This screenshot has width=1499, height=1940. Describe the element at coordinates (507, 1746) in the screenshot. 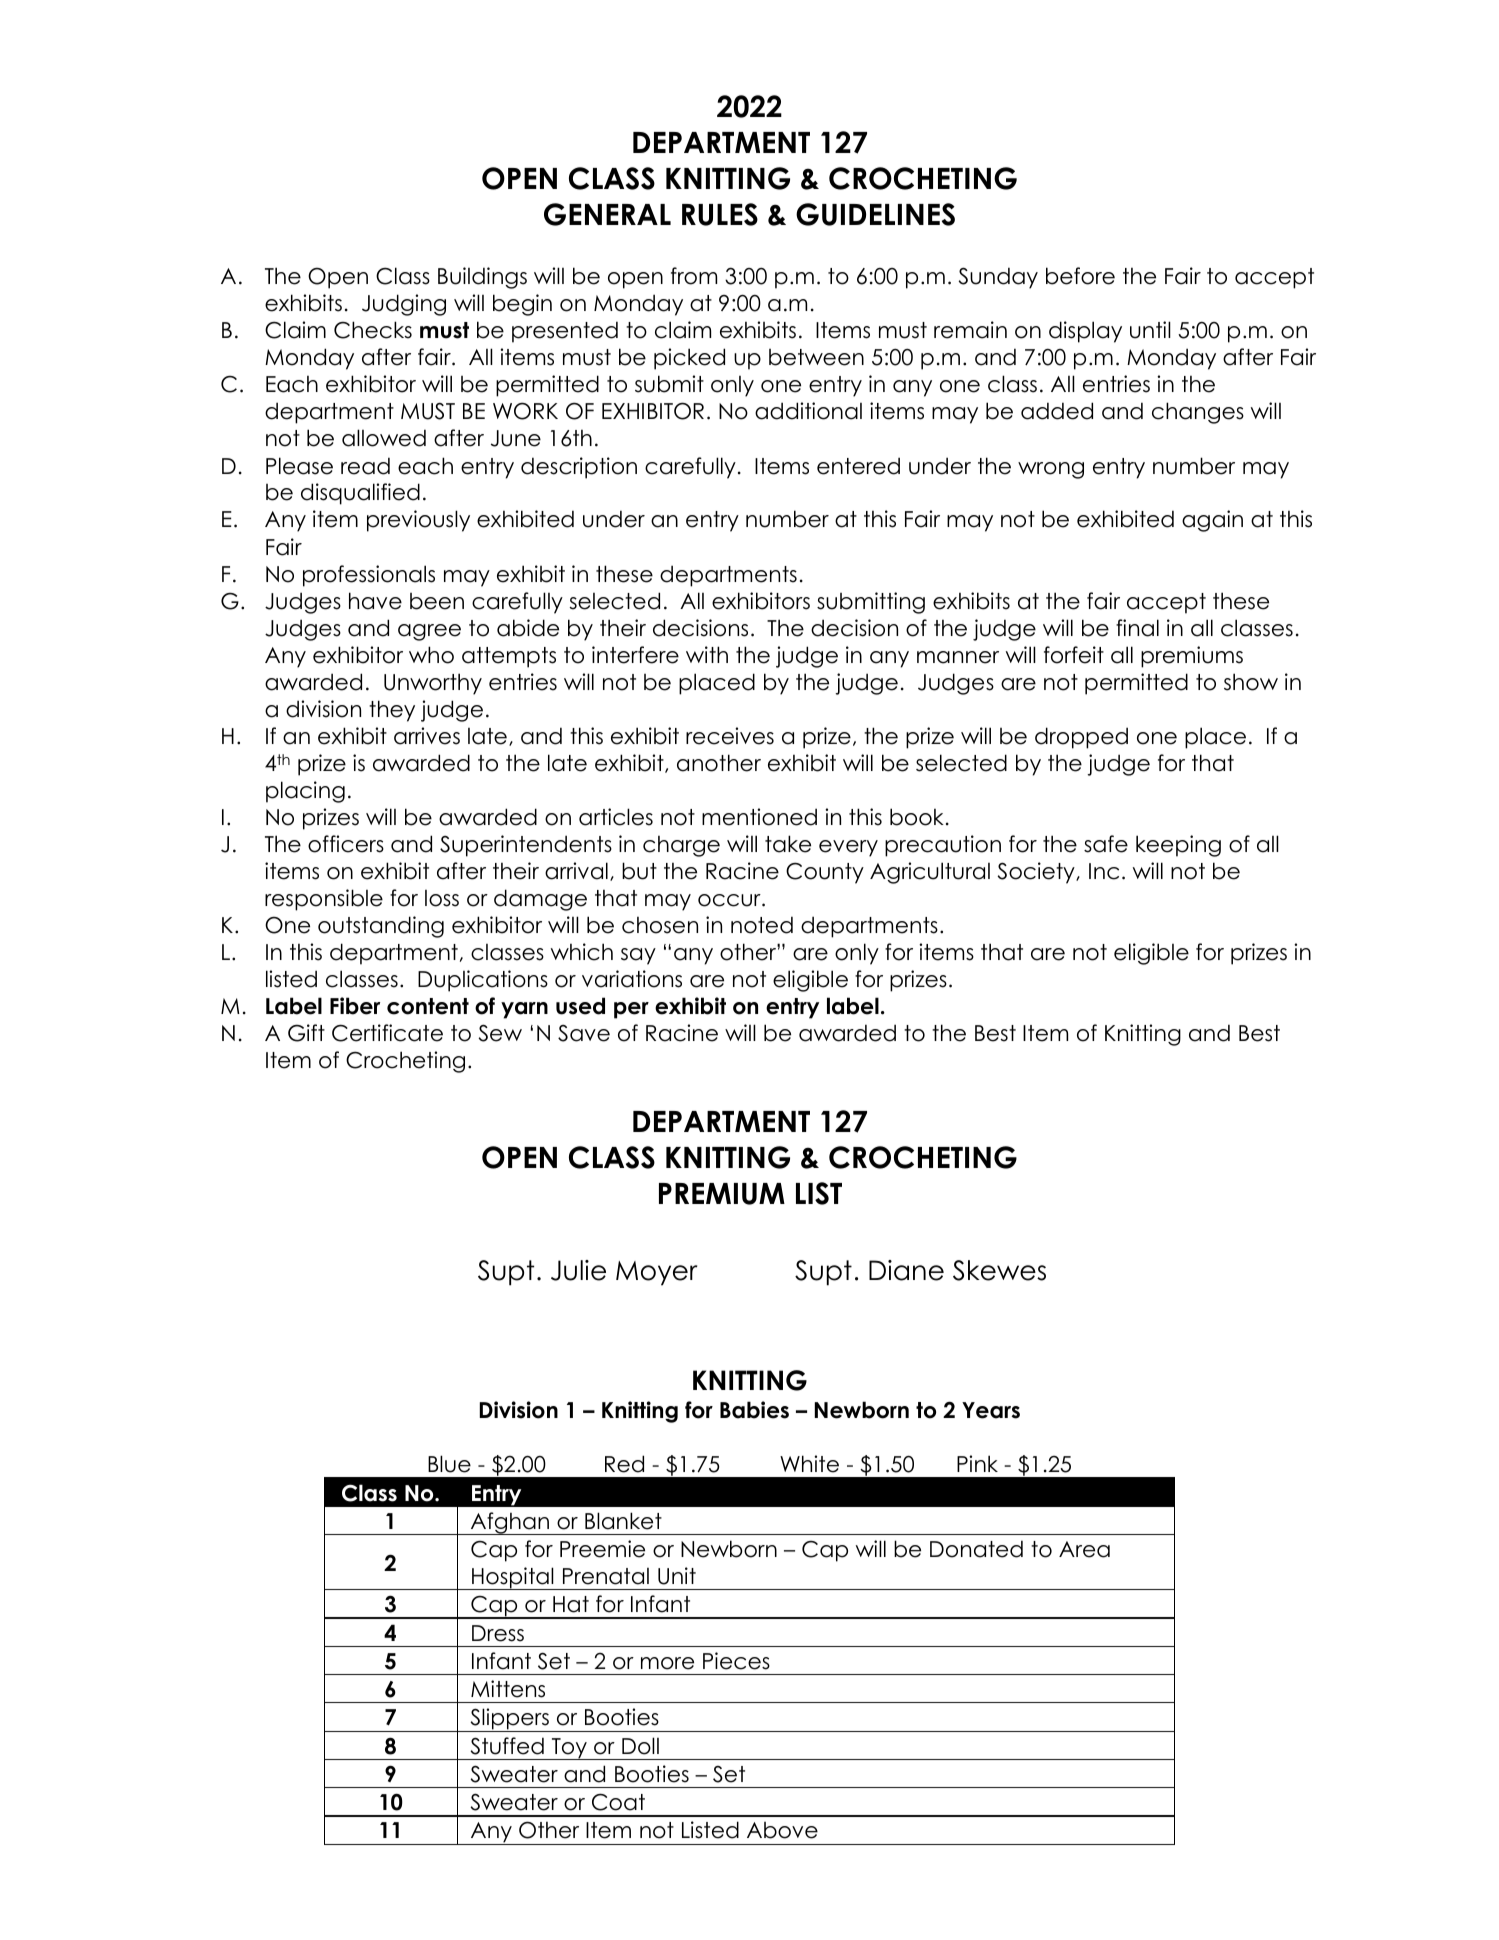

I see `Stuffed` at that location.
